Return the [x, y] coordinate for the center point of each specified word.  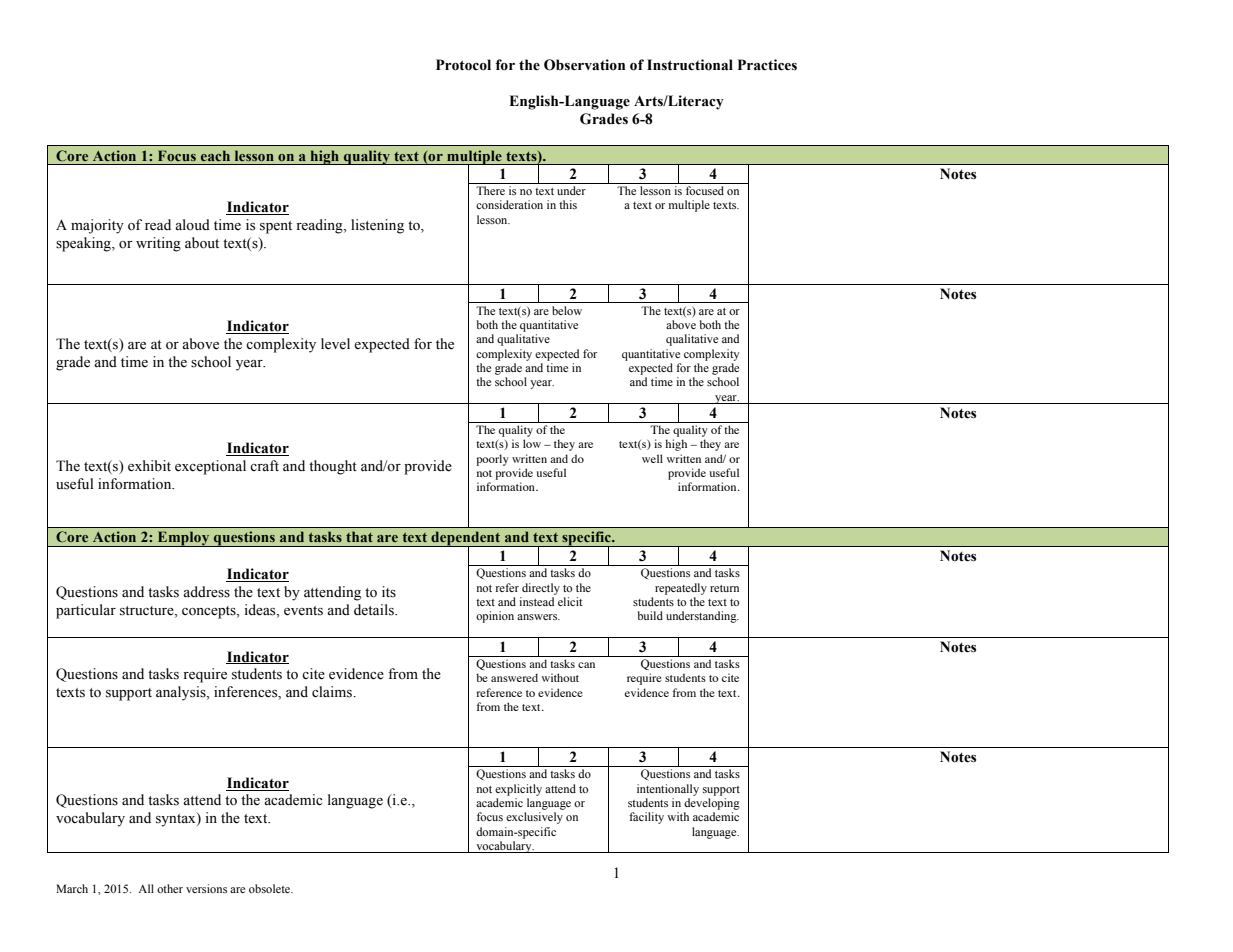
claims [333, 692]
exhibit [149, 466]
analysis [182, 693]
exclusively [534, 818]
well [652, 458]
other [170, 888]
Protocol [463, 65]
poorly [493, 460]
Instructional [690, 65]
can [586, 665]
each [215, 155]
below [567, 310]
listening [377, 226]
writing [158, 244]
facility [646, 818]
